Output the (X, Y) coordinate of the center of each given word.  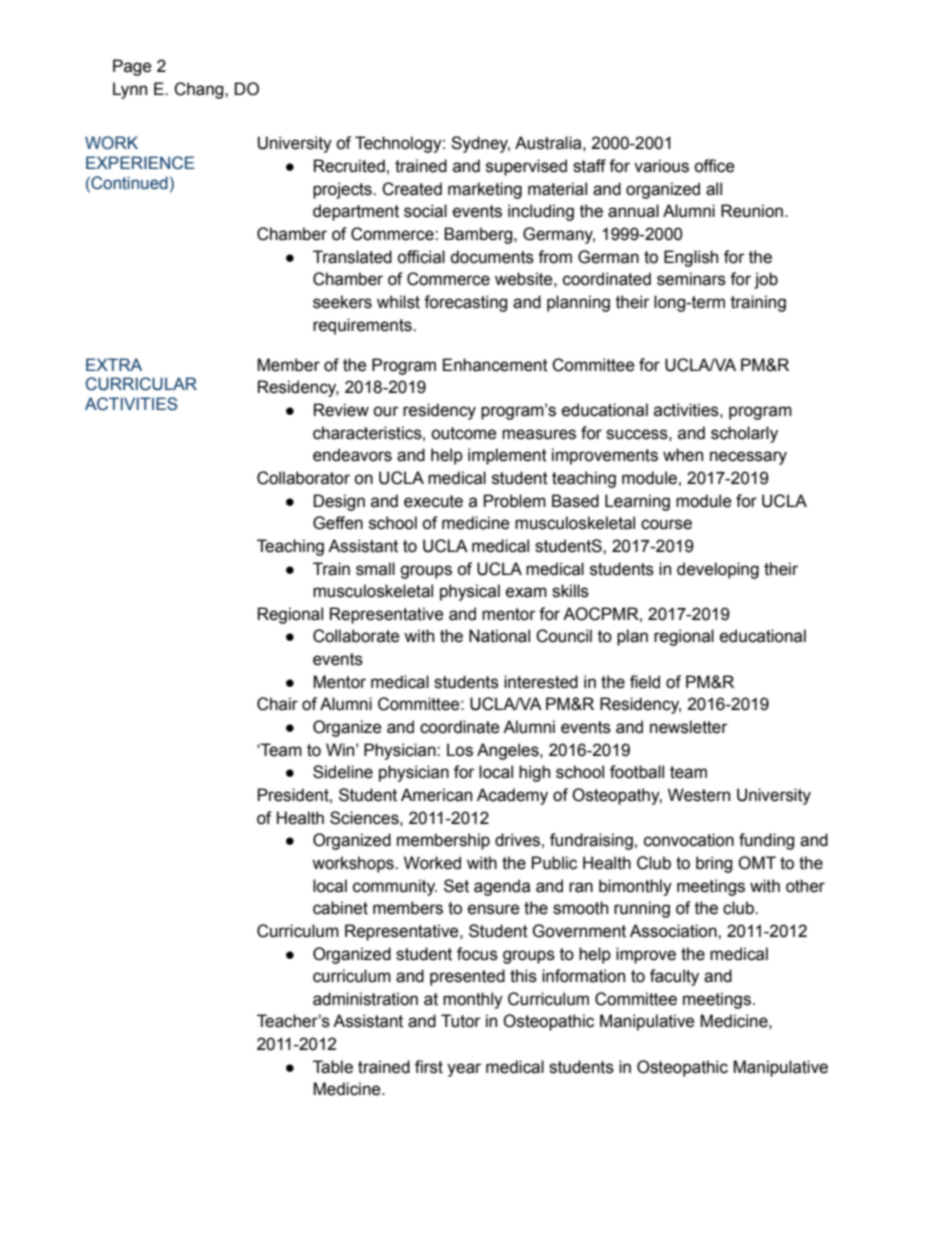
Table (333, 1067)
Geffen (338, 523)
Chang (200, 90)
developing (718, 570)
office (714, 166)
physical (470, 592)
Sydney (480, 144)
